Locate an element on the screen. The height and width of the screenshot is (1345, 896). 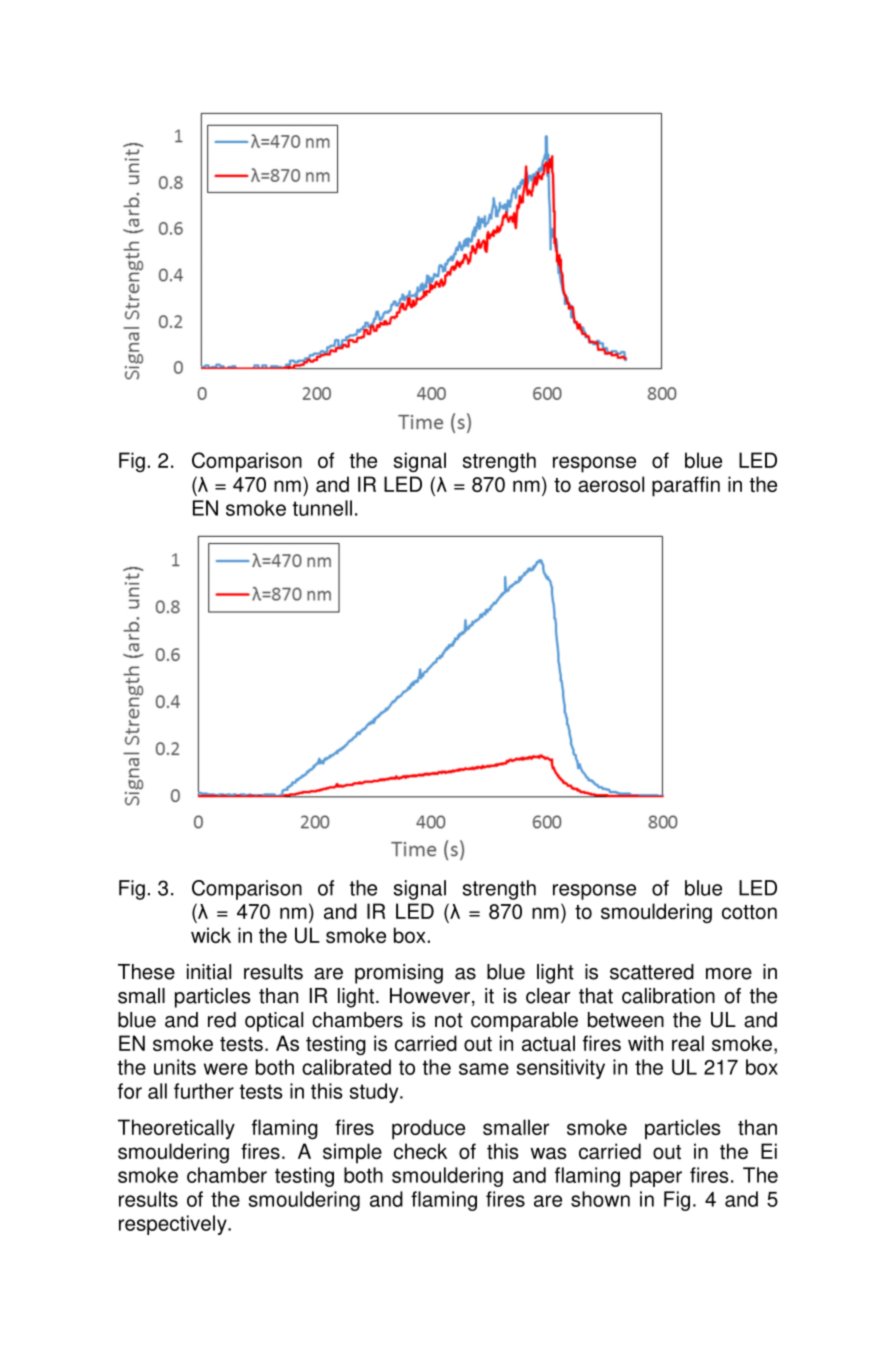
aerosol is located at coordinates (611, 484).
